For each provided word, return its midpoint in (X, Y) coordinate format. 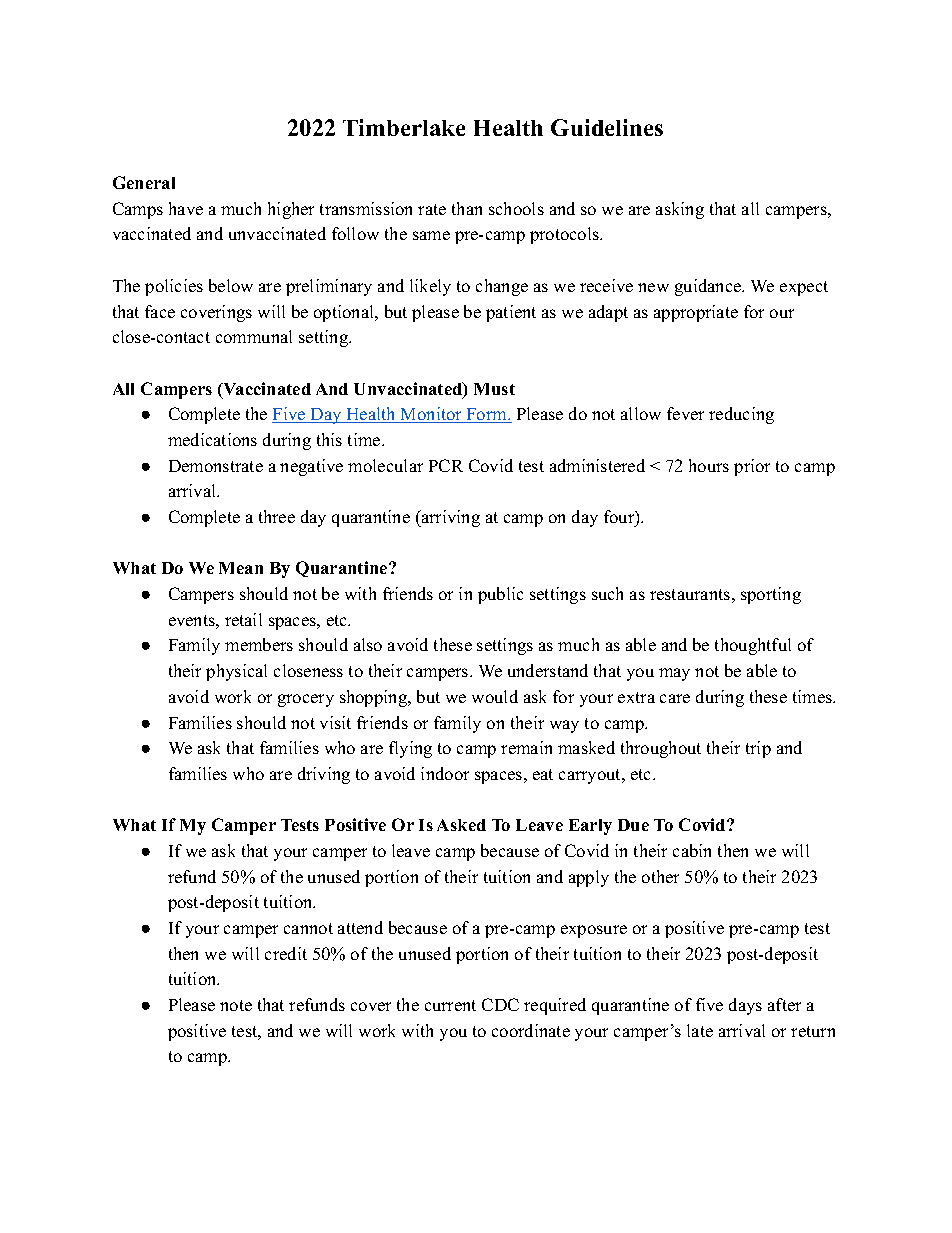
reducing (741, 415)
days (745, 1006)
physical (236, 672)
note (236, 1005)
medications (212, 439)
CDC (500, 1004)
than (467, 208)
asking (680, 210)
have (186, 208)
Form (486, 415)
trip (758, 749)
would (495, 696)
